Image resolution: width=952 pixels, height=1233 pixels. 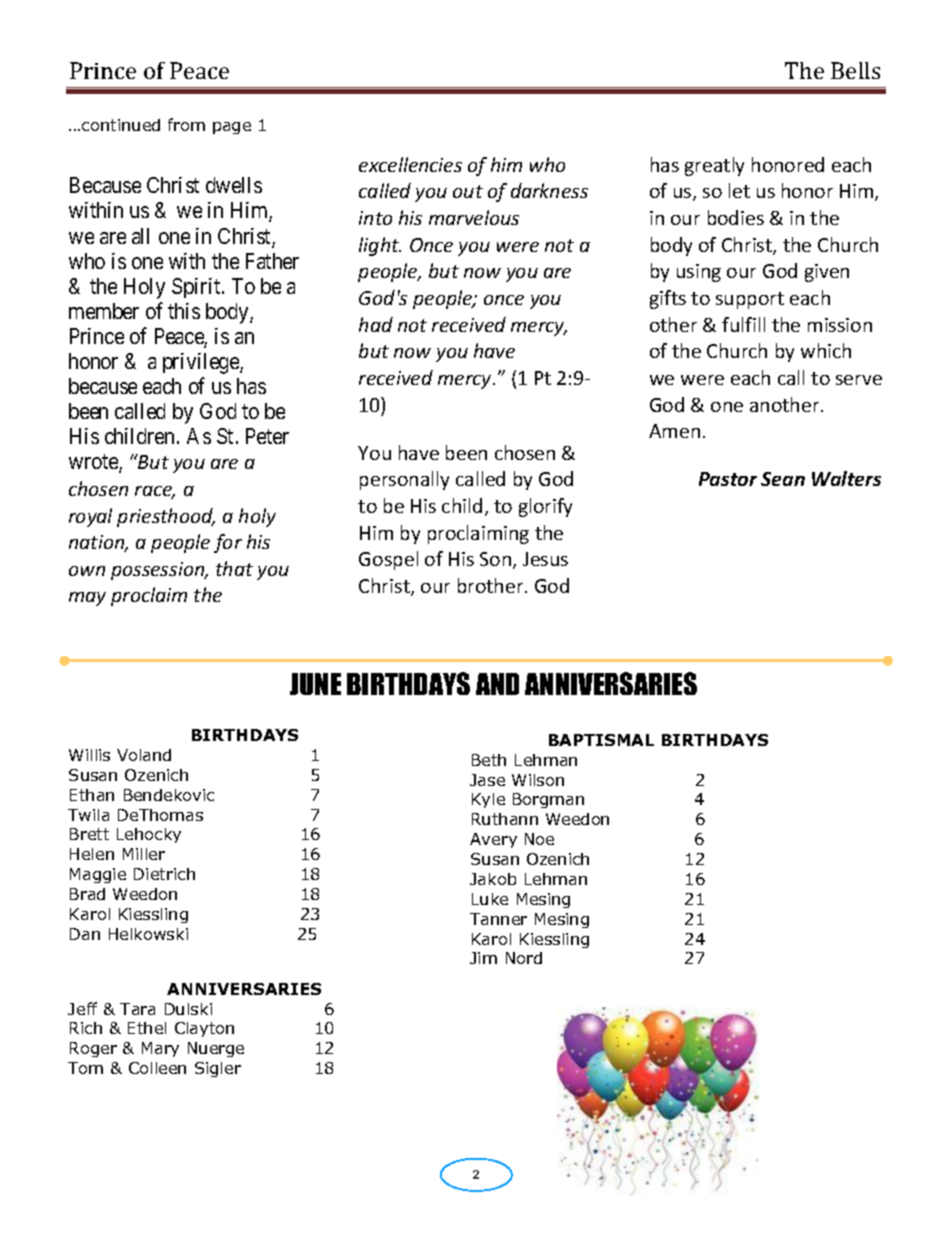 I want to click on Bells, so click(x=855, y=70).
